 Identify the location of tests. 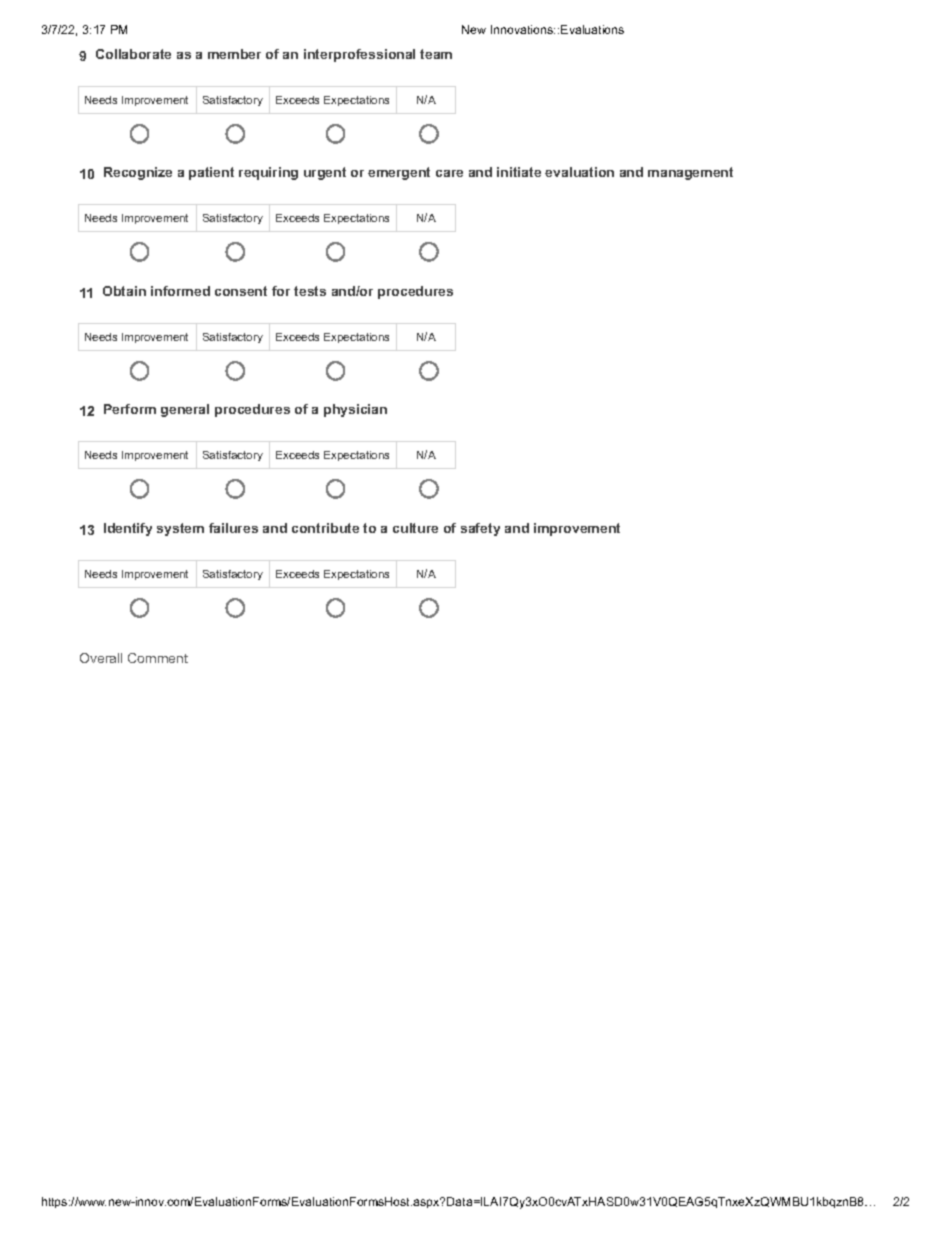
(310, 291).
